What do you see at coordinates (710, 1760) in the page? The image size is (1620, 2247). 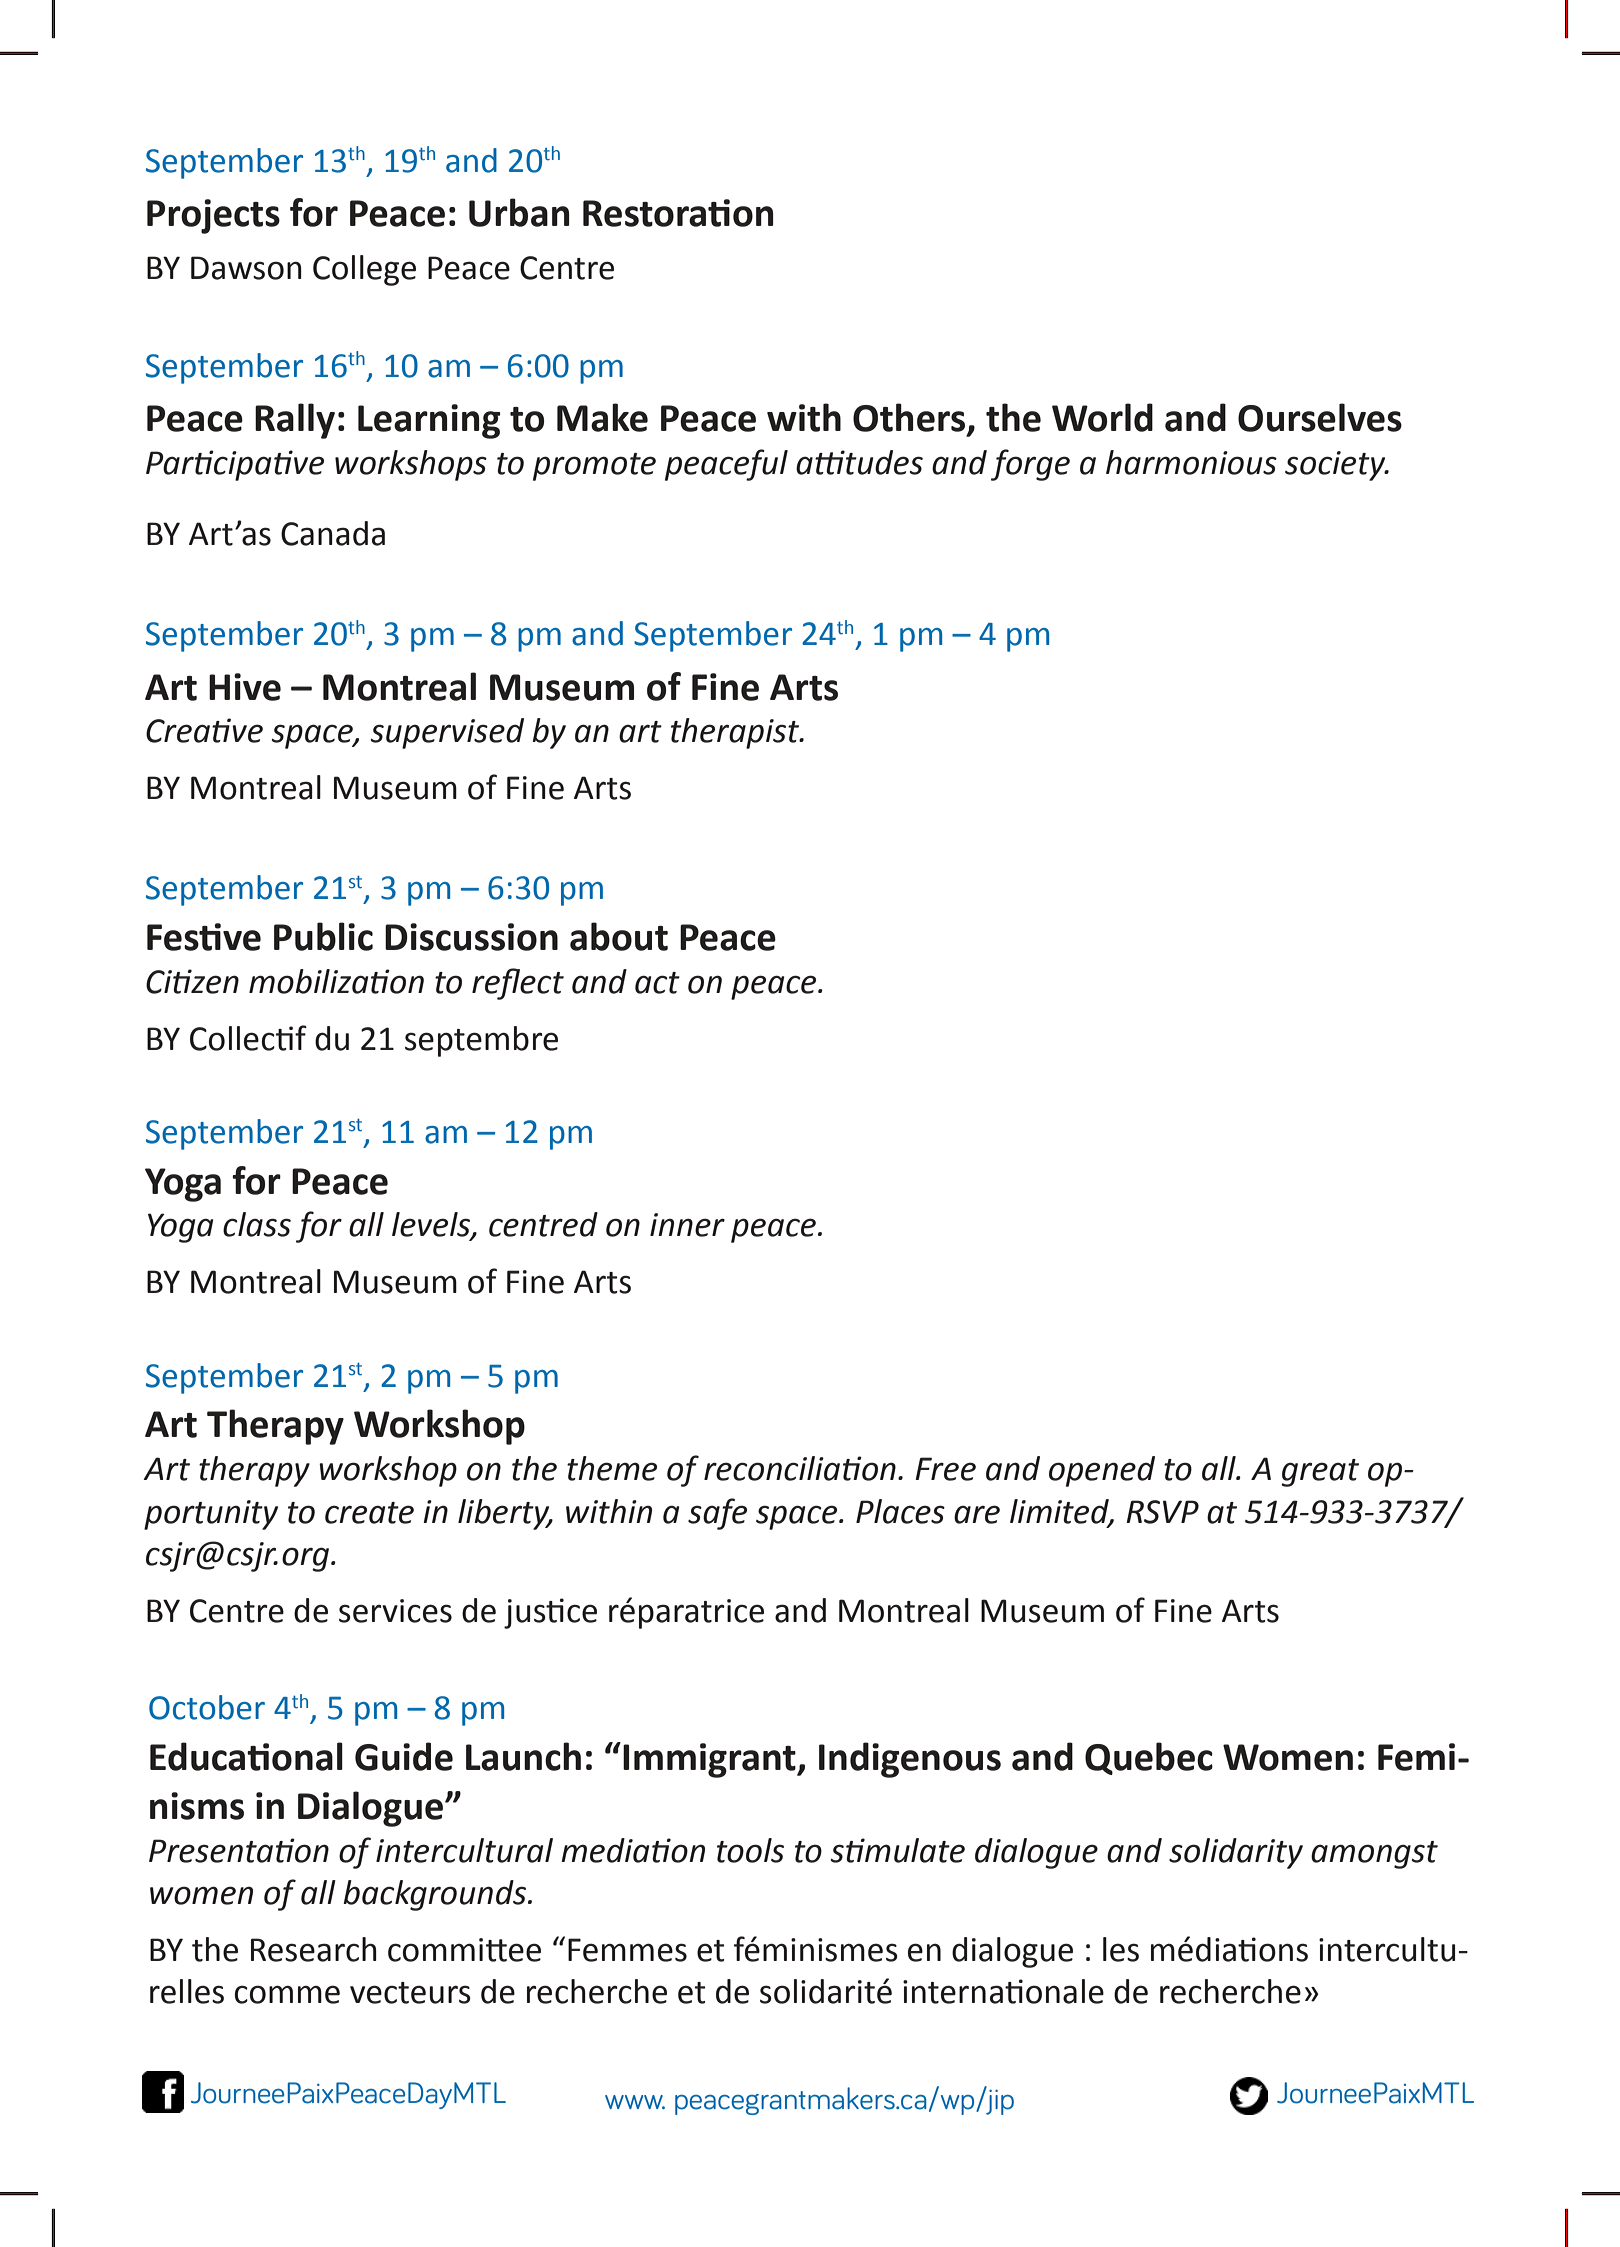 I see `Immigrant` at bounding box center [710, 1760].
